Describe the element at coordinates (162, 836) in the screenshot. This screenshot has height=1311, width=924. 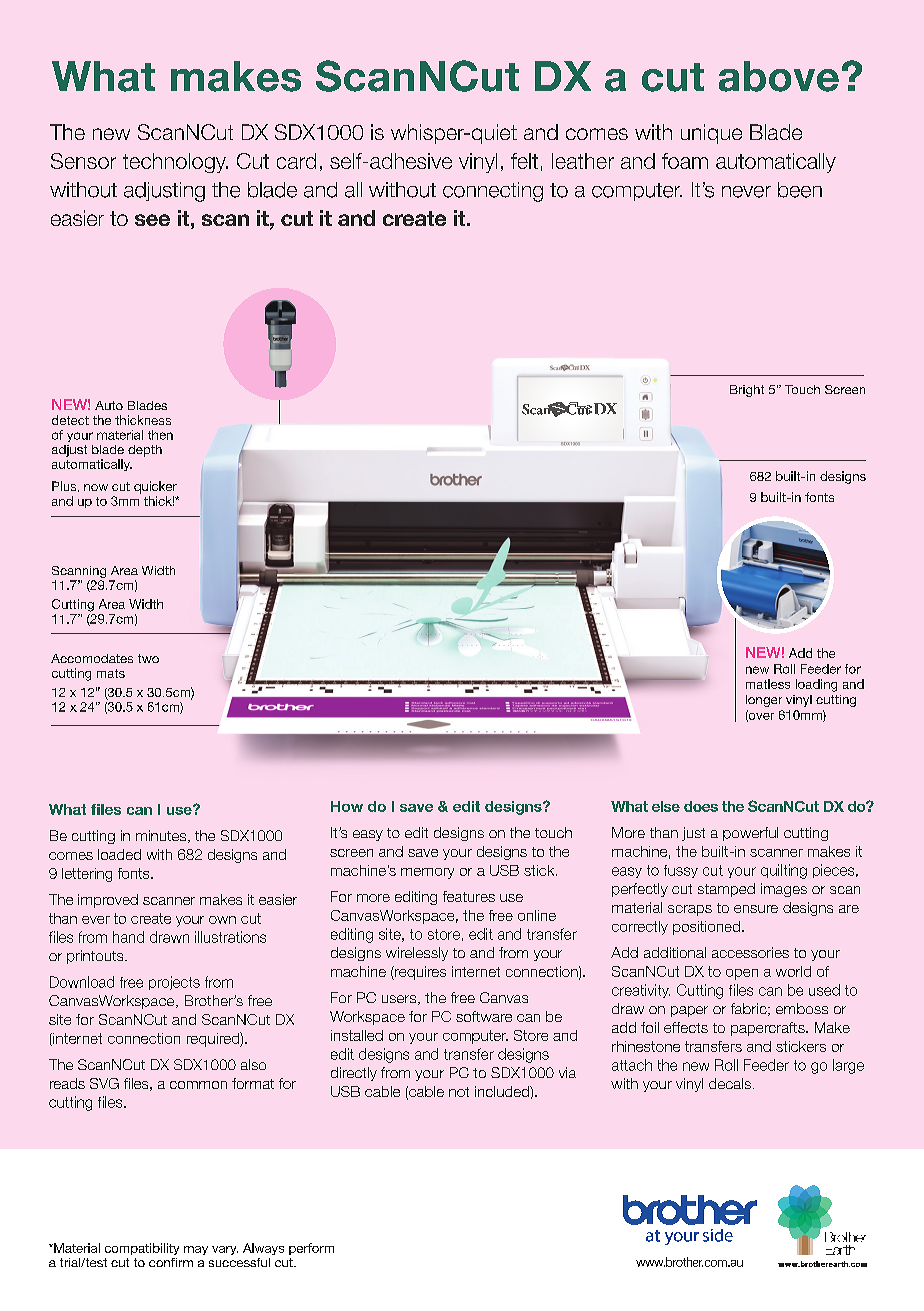
I see `minutes` at that location.
